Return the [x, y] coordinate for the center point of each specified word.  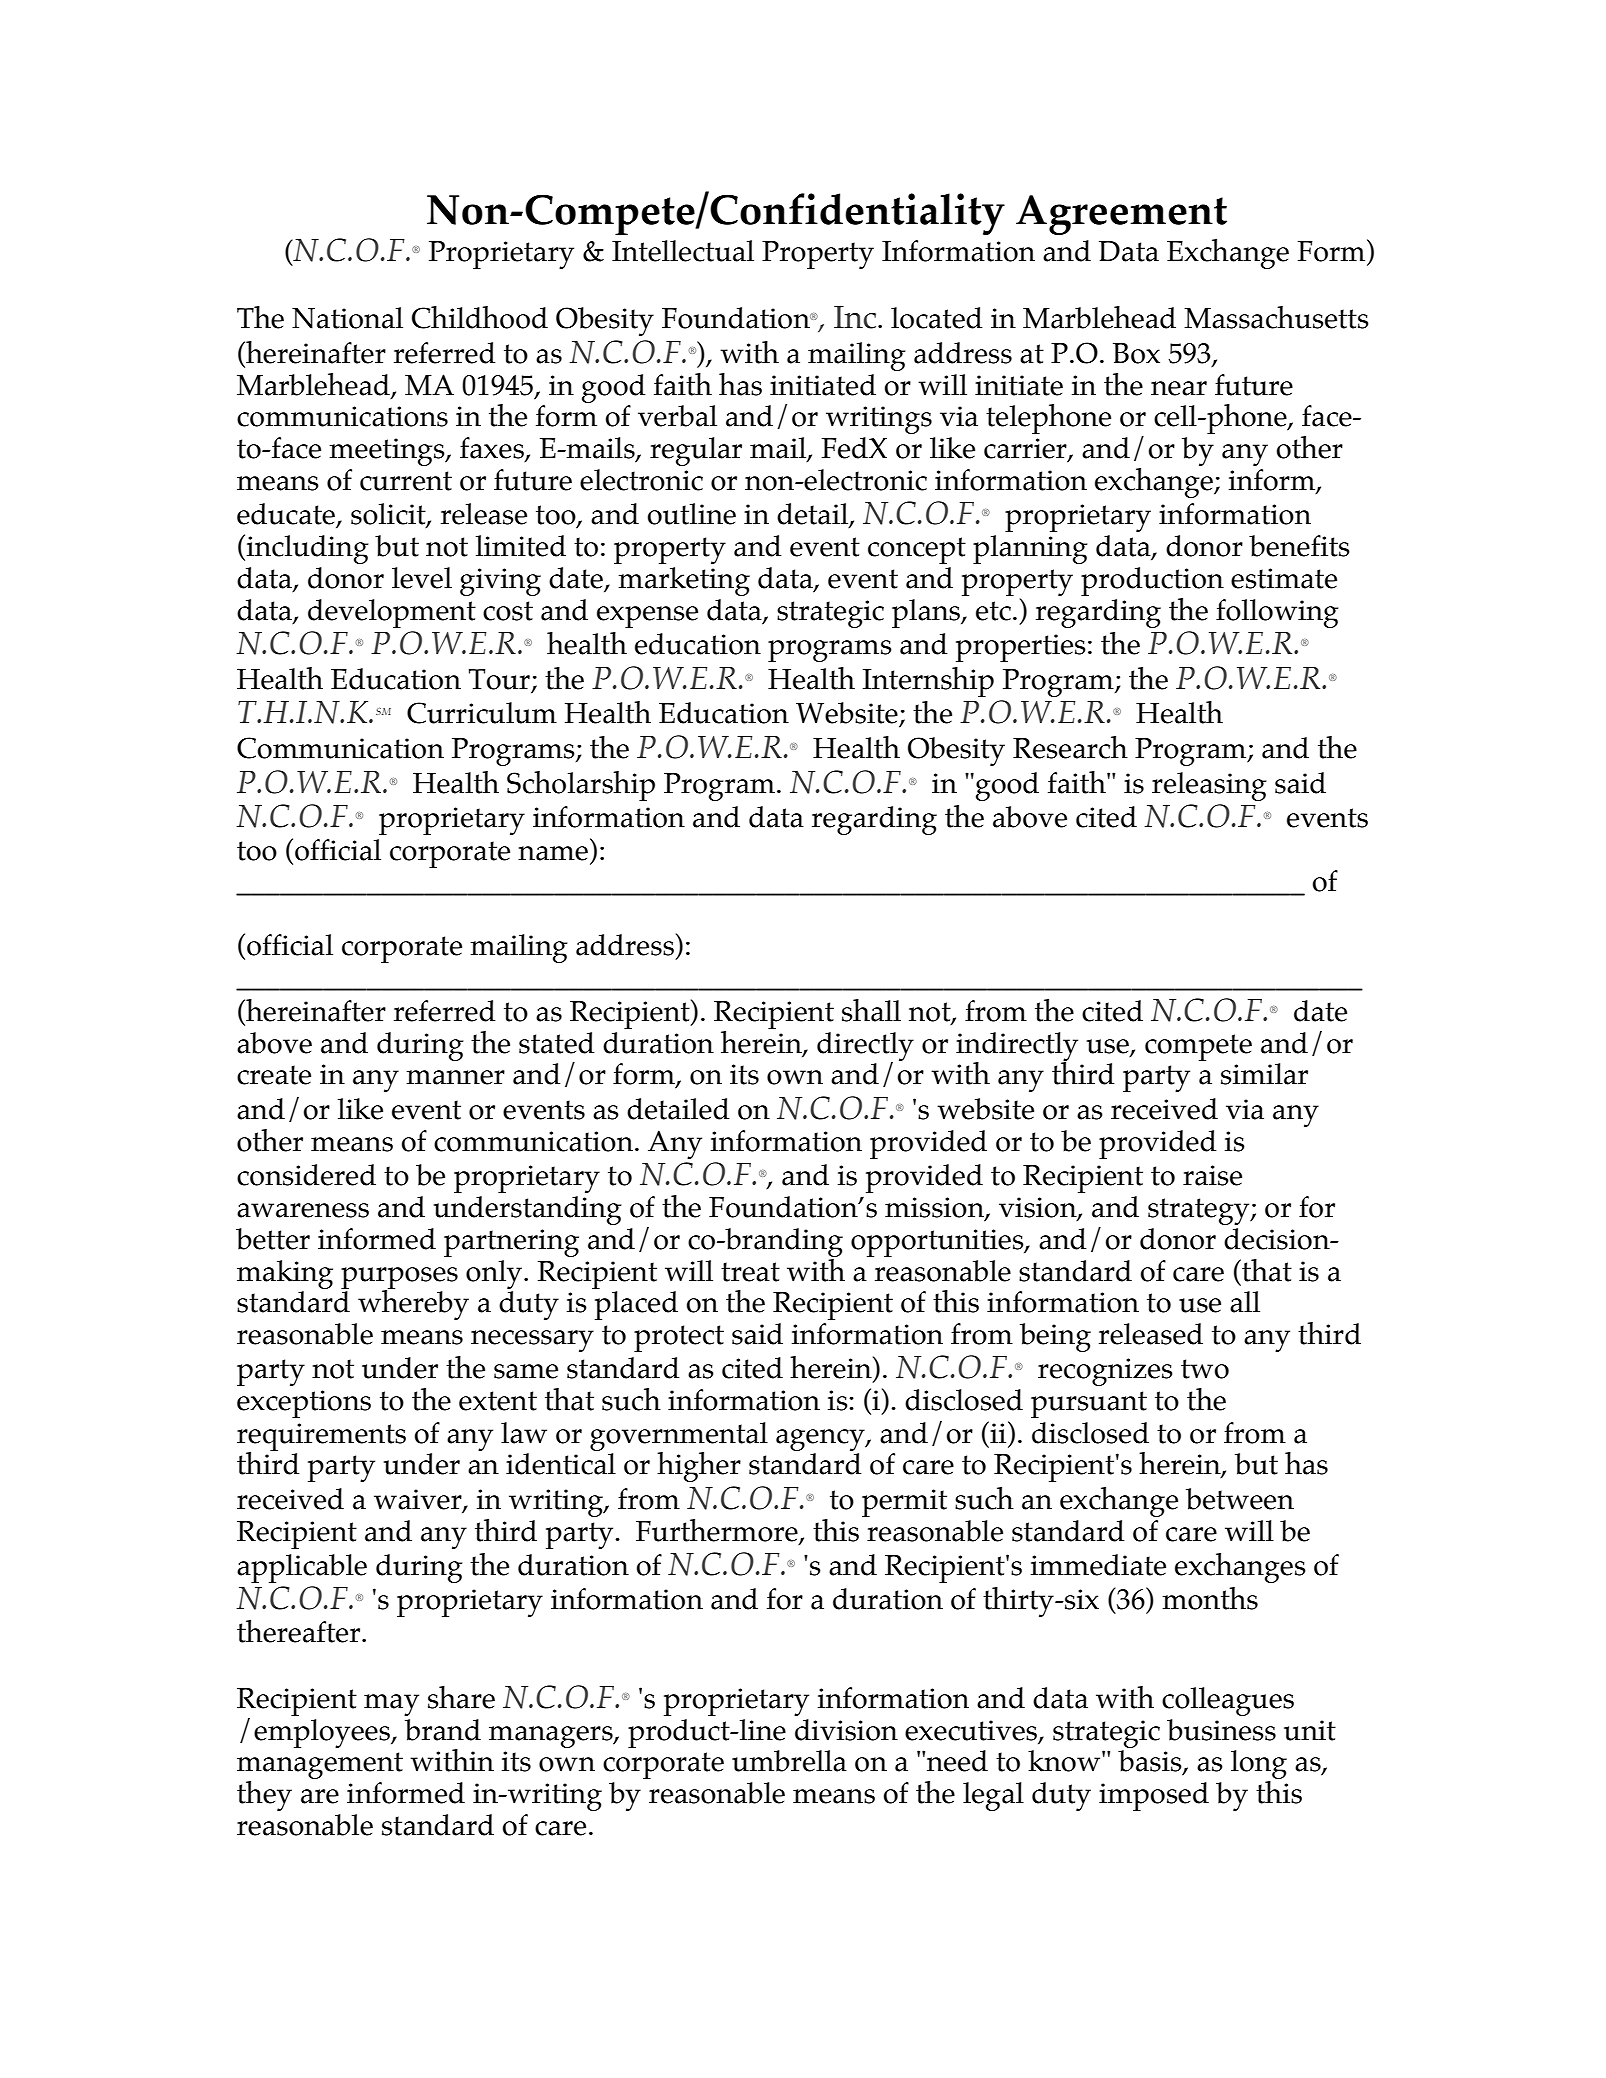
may [391, 1705]
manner [456, 1077]
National [347, 318]
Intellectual [683, 251]
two [1205, 1369]
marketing [684, 581]
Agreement [1121, 215]
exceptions [304, 1404]
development [392, 613]
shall [871, 1010]
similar [1264, 1074]
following [1277, 613]
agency [821, 1440]
